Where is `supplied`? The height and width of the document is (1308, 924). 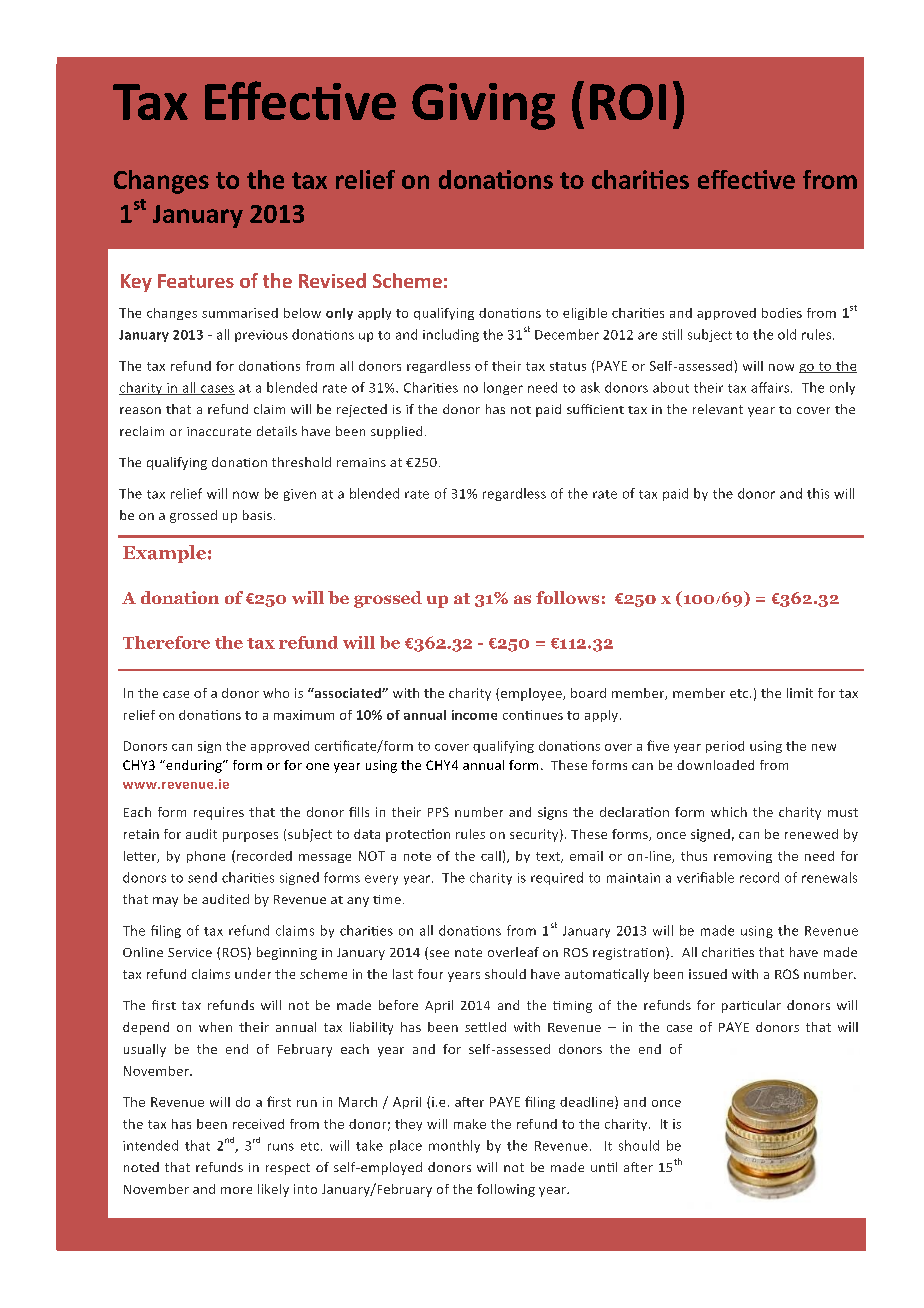
supplied is located at coordinates (396, 432).
